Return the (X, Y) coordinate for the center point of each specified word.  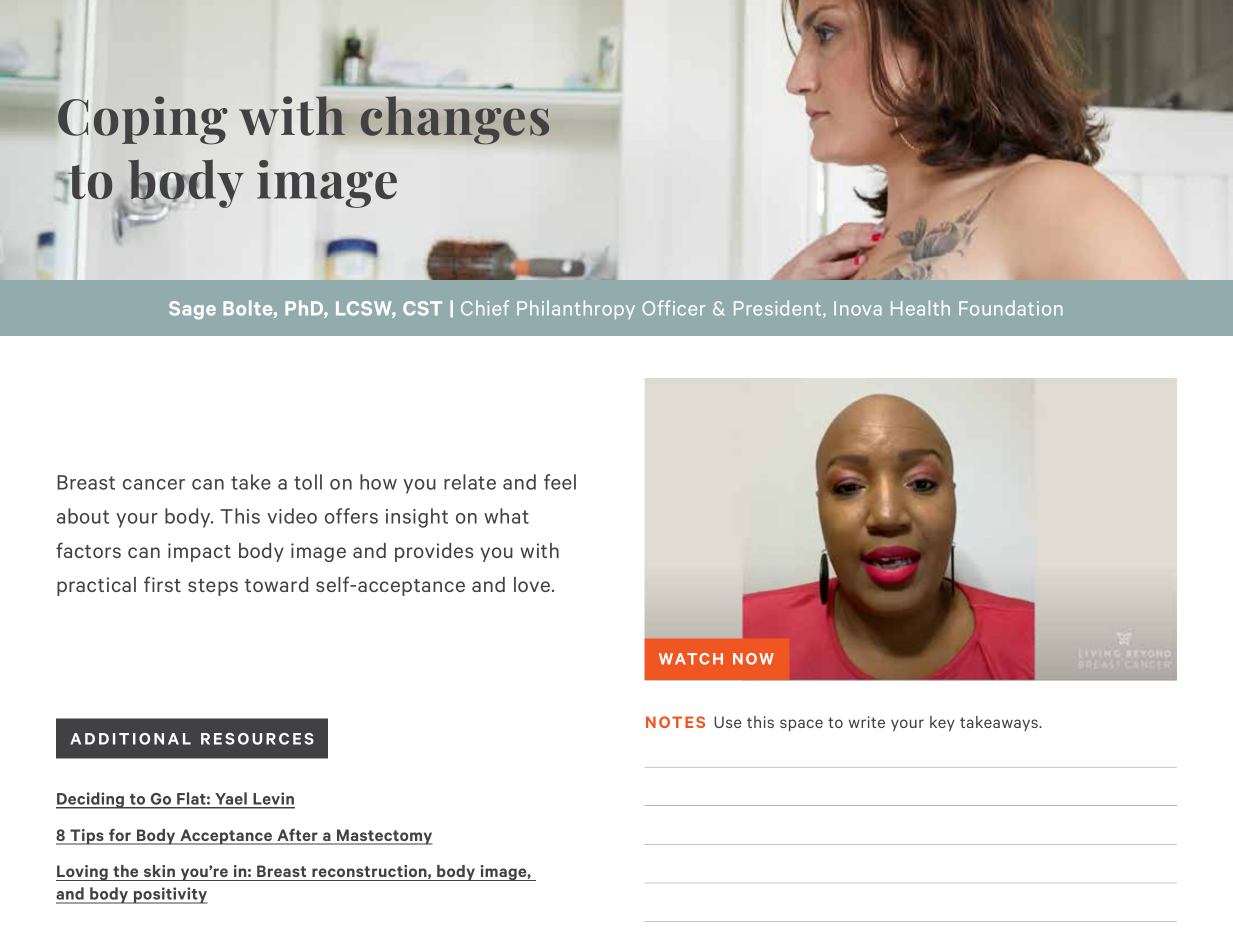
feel (560, 482)
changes (455, 120)
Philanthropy (576, 309)
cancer (154, 484)
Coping (142, 120)
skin (159, 871)
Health (920, 308)
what (506, 516)
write (867, 722)
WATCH (691, 659)
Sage (192, 310)
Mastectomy (383, 837)
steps (213, 587)
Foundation (1010, 308)
